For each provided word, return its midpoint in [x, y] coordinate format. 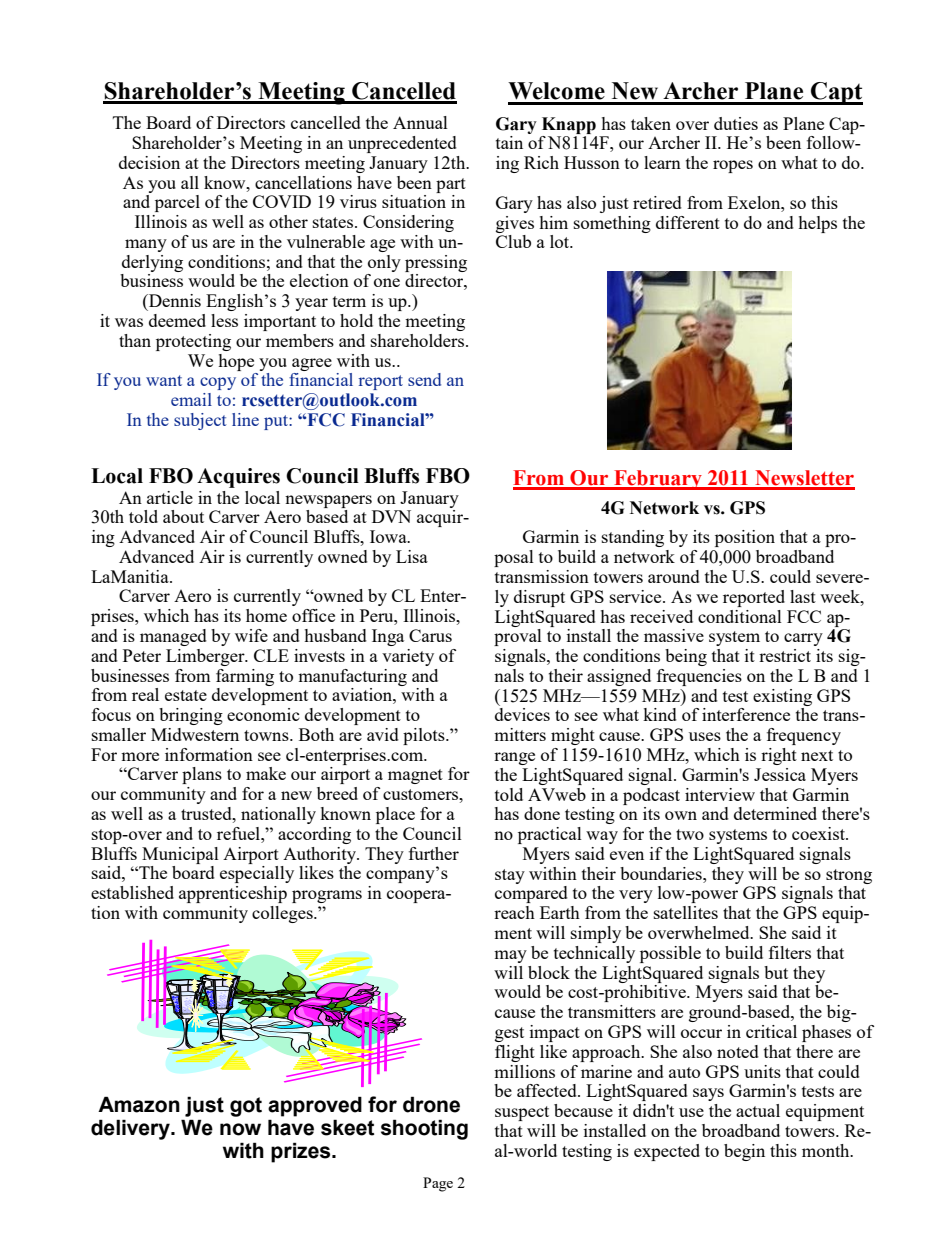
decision [149, 162]
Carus [430, 635]
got [246, 1107]
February [658, 480]
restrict [785, 655]
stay [510, 876]
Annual [420, 122]
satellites [686, 912]
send [424, 379]
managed [173, 637]
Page [438, 1184]
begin [744, 1152]
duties [736, 123]
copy [218, 383]
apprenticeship [233, 894]
